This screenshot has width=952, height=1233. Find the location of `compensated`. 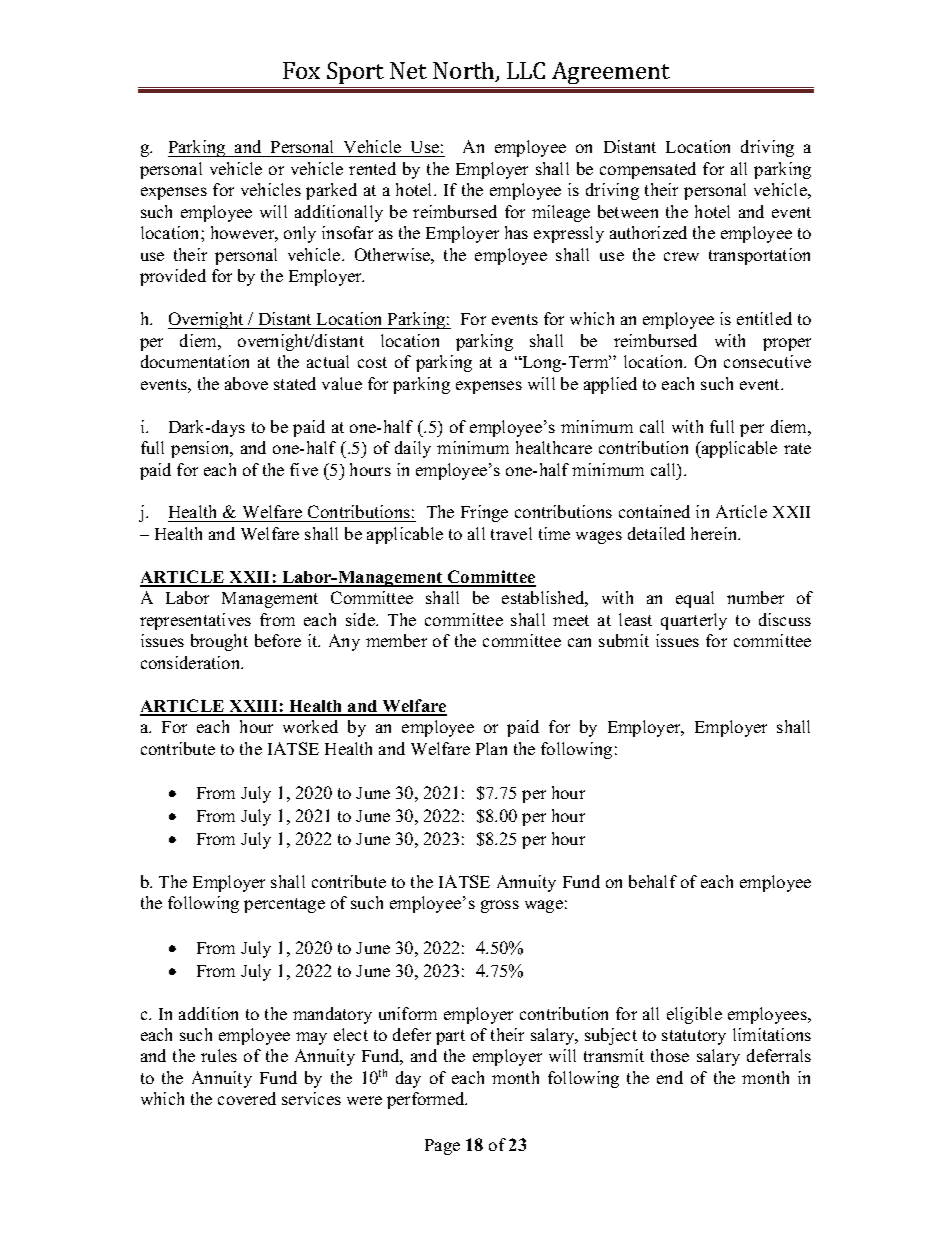

compensated is located at coordinates (648, 170).
